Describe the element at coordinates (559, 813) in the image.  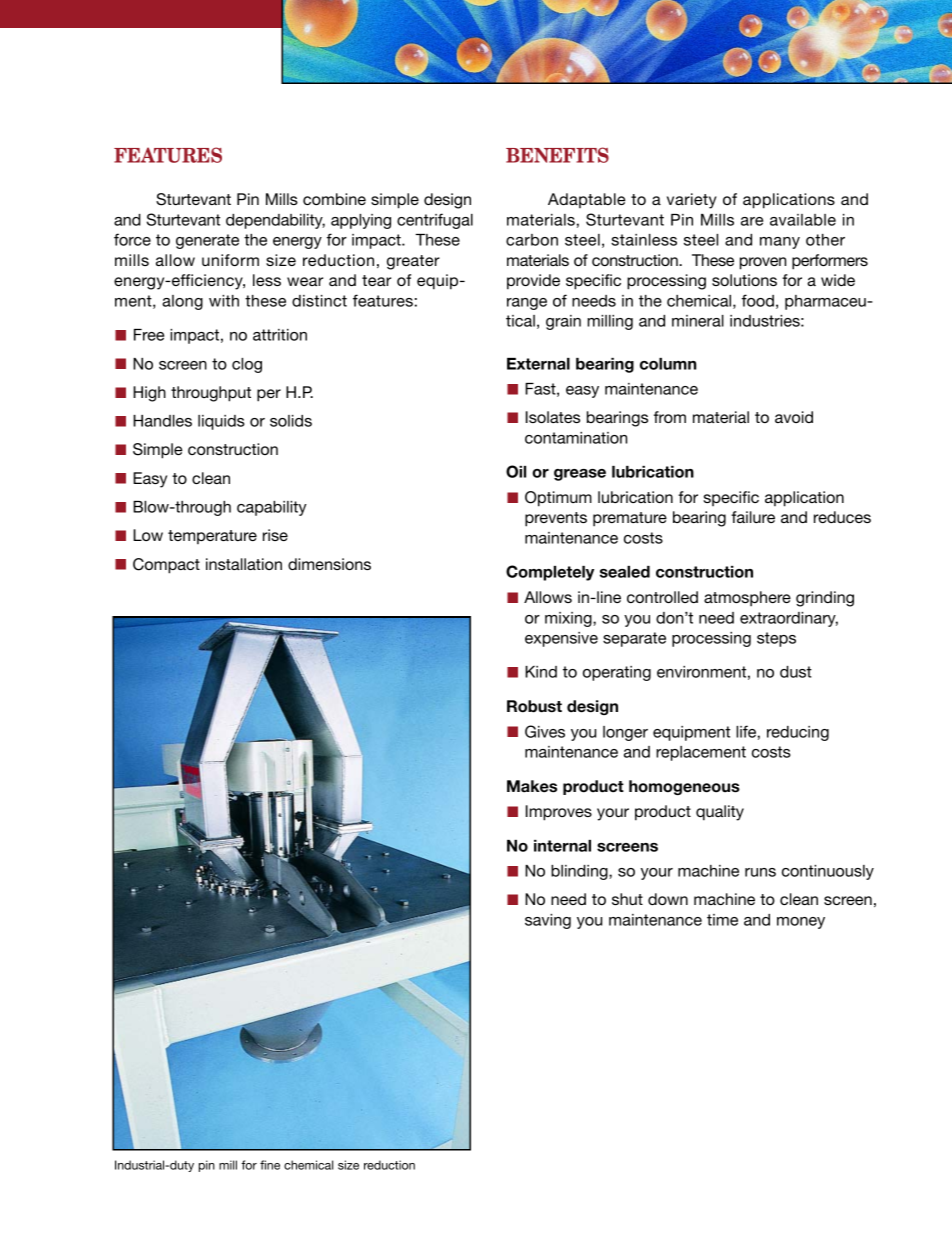
I see `Improves` at that location.
